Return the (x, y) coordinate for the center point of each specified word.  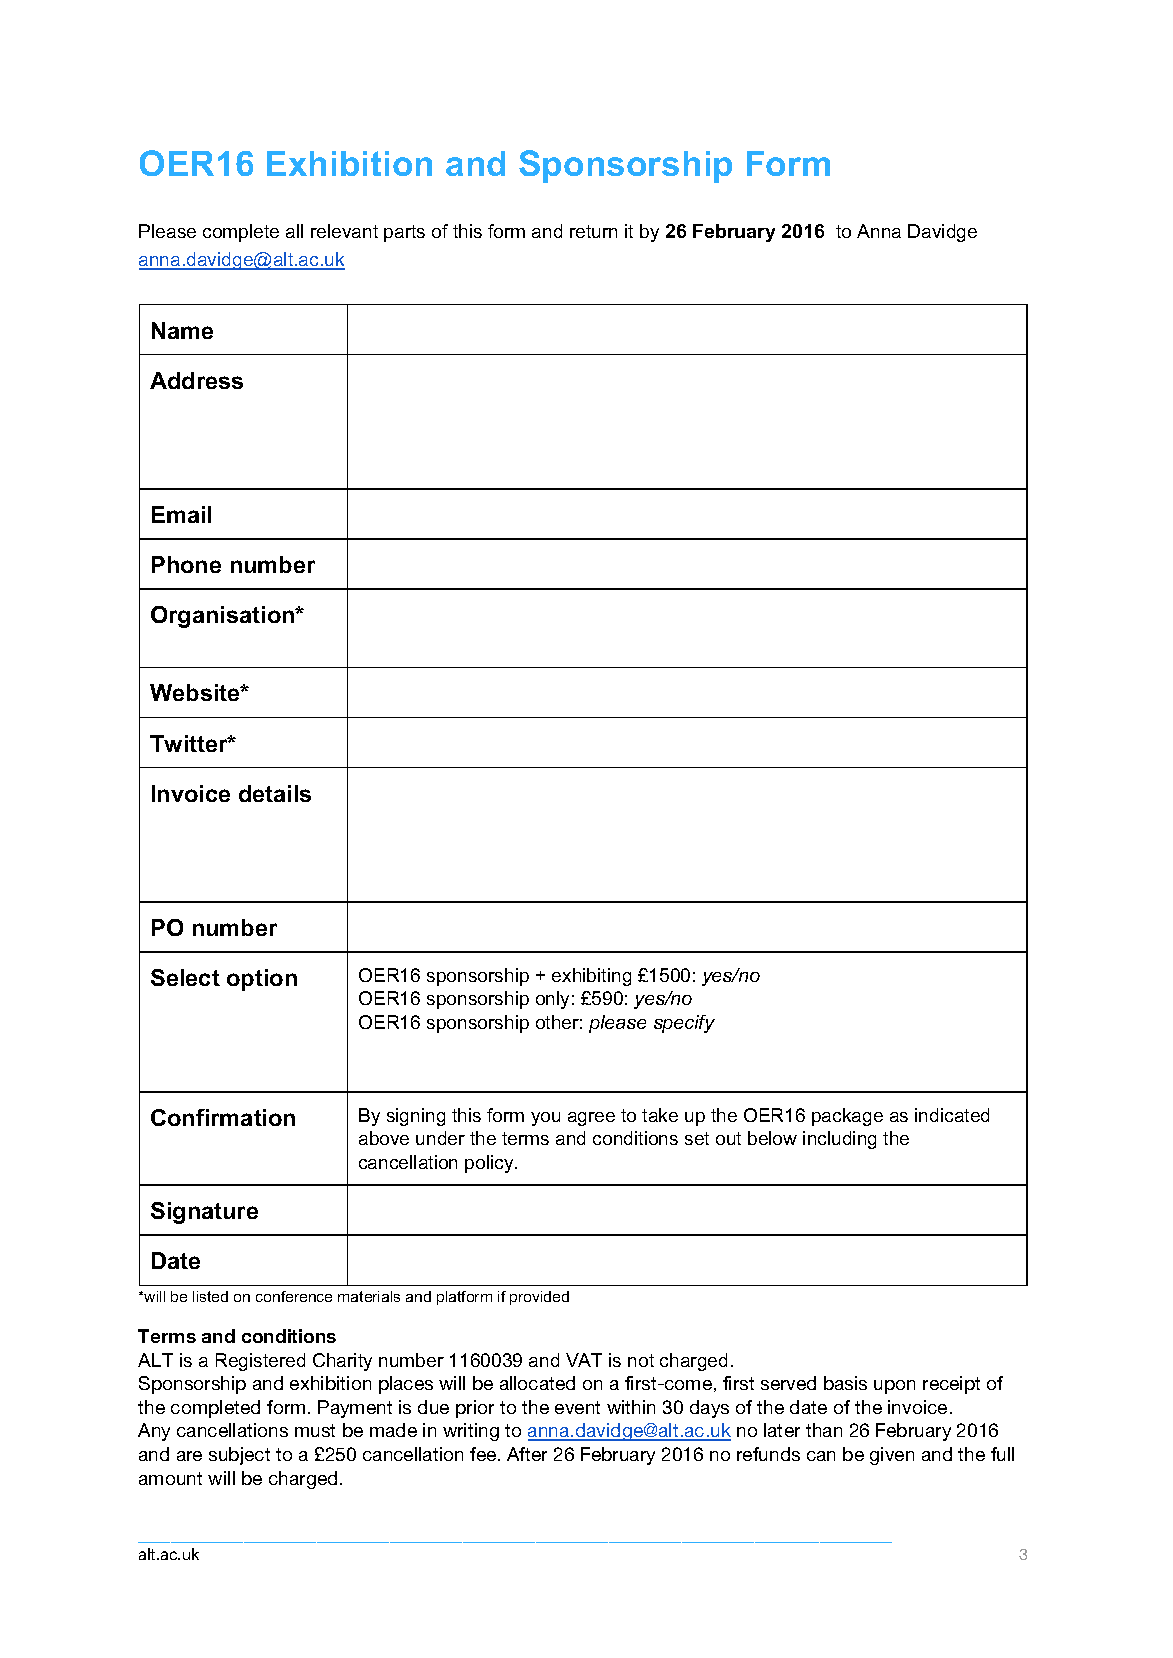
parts (404, 233)
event (577, 1407)
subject (239, 1456)
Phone (186, 564)
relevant (344, 231)
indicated (952, 1115)
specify (684, 1024)
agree (591, 1119)
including (839, 1140)
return (593, 231)
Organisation (224, 617)
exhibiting (591, 977)
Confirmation (223, 1117)
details (275, 793)
